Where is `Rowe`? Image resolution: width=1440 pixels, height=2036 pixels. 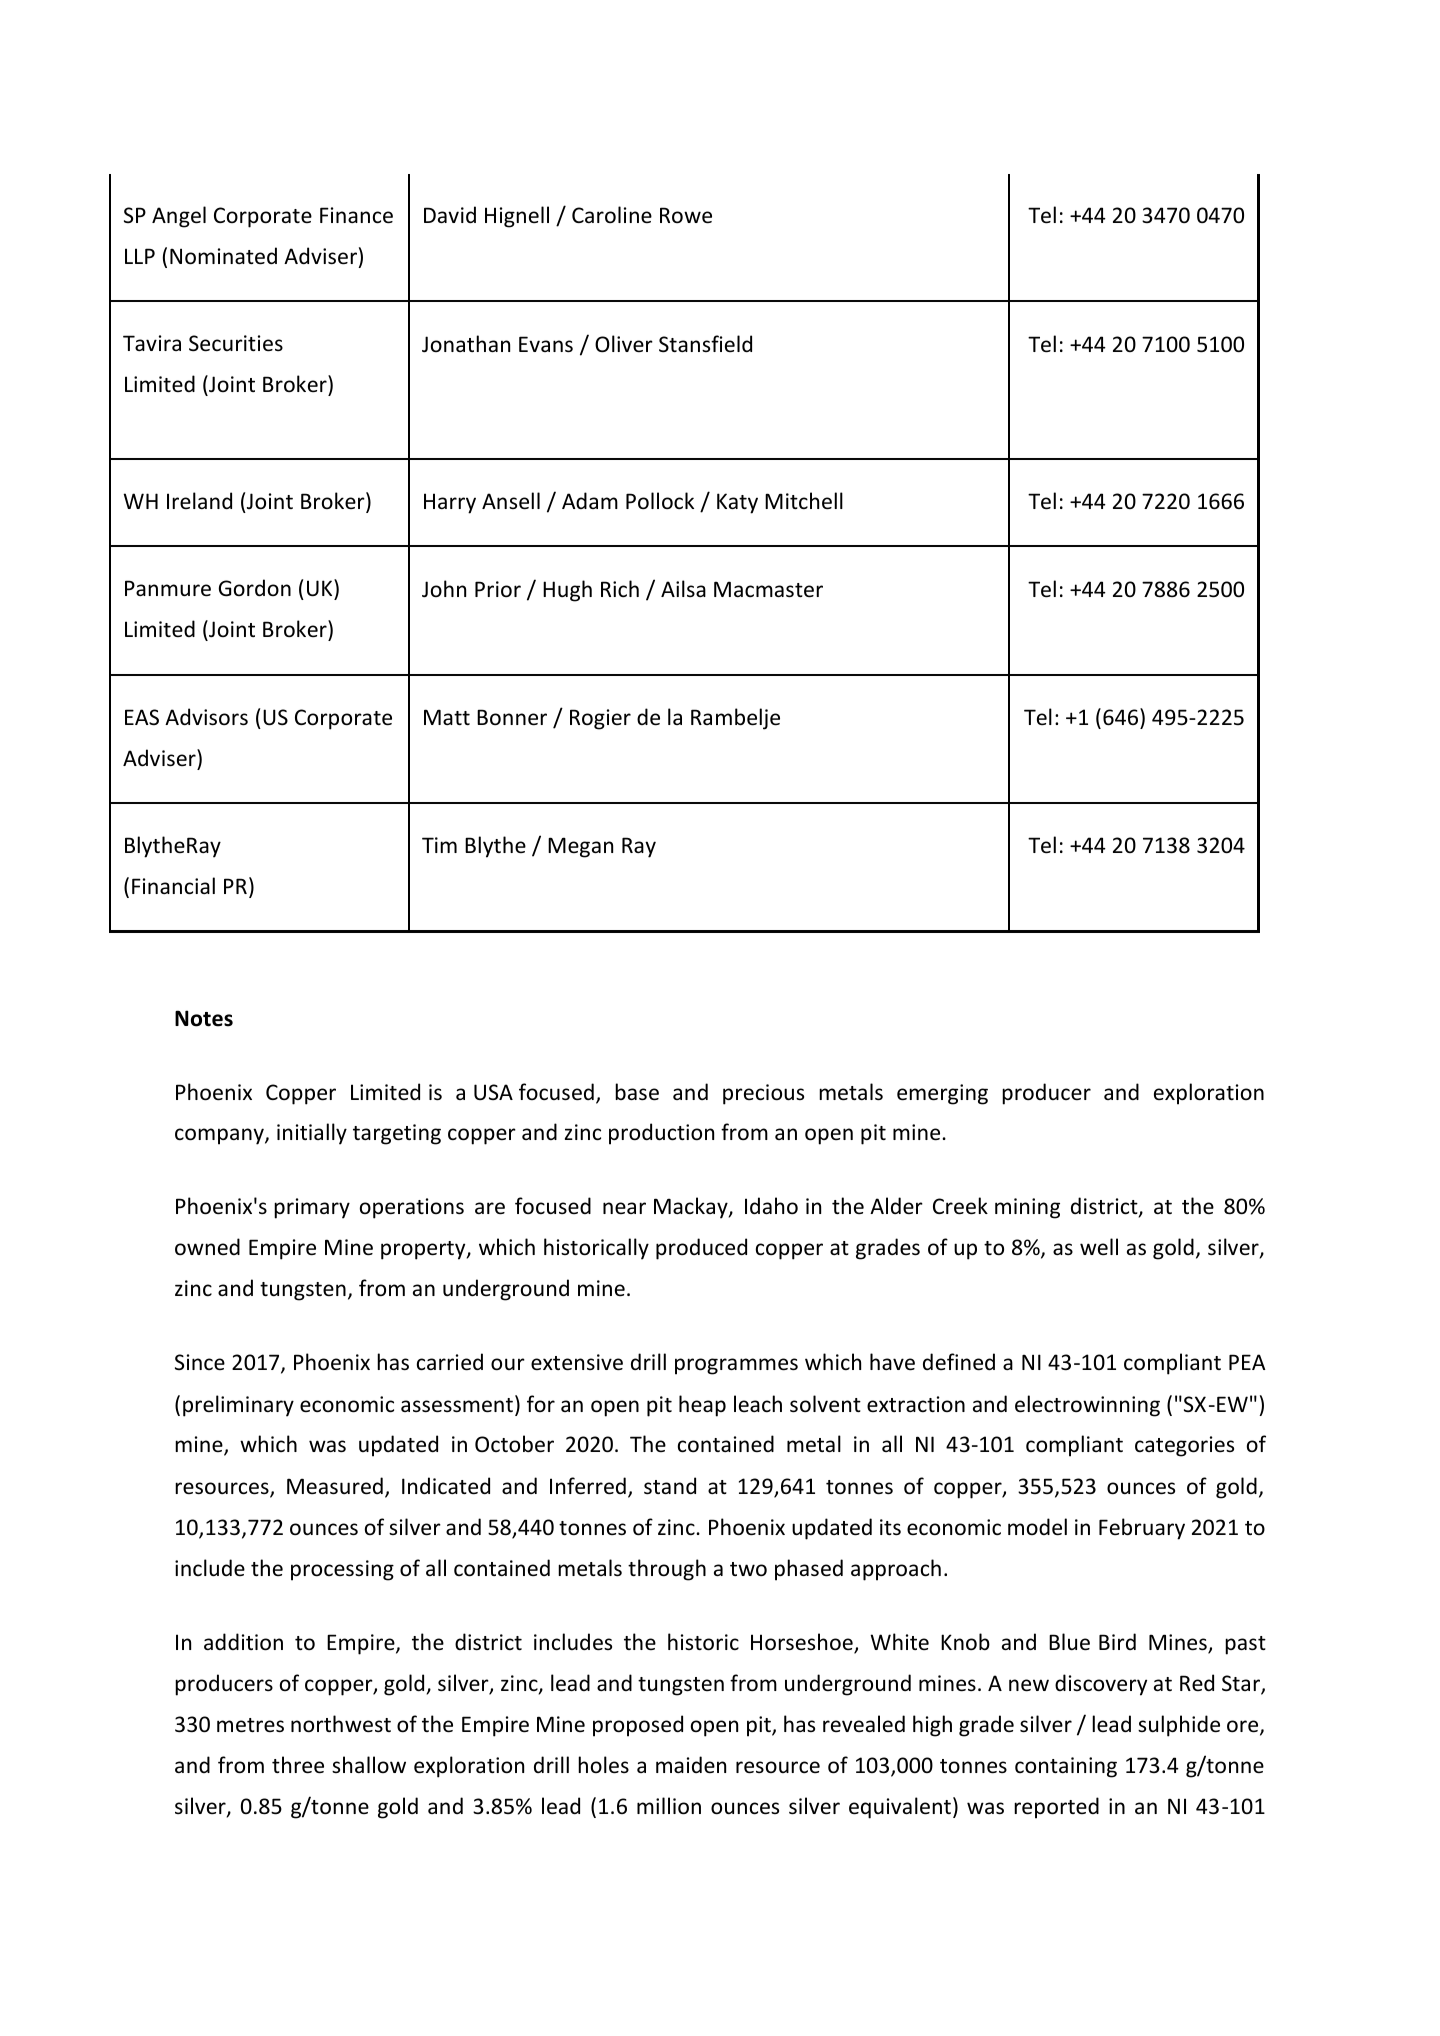 Rowe is located at coordinates (686, 215).
